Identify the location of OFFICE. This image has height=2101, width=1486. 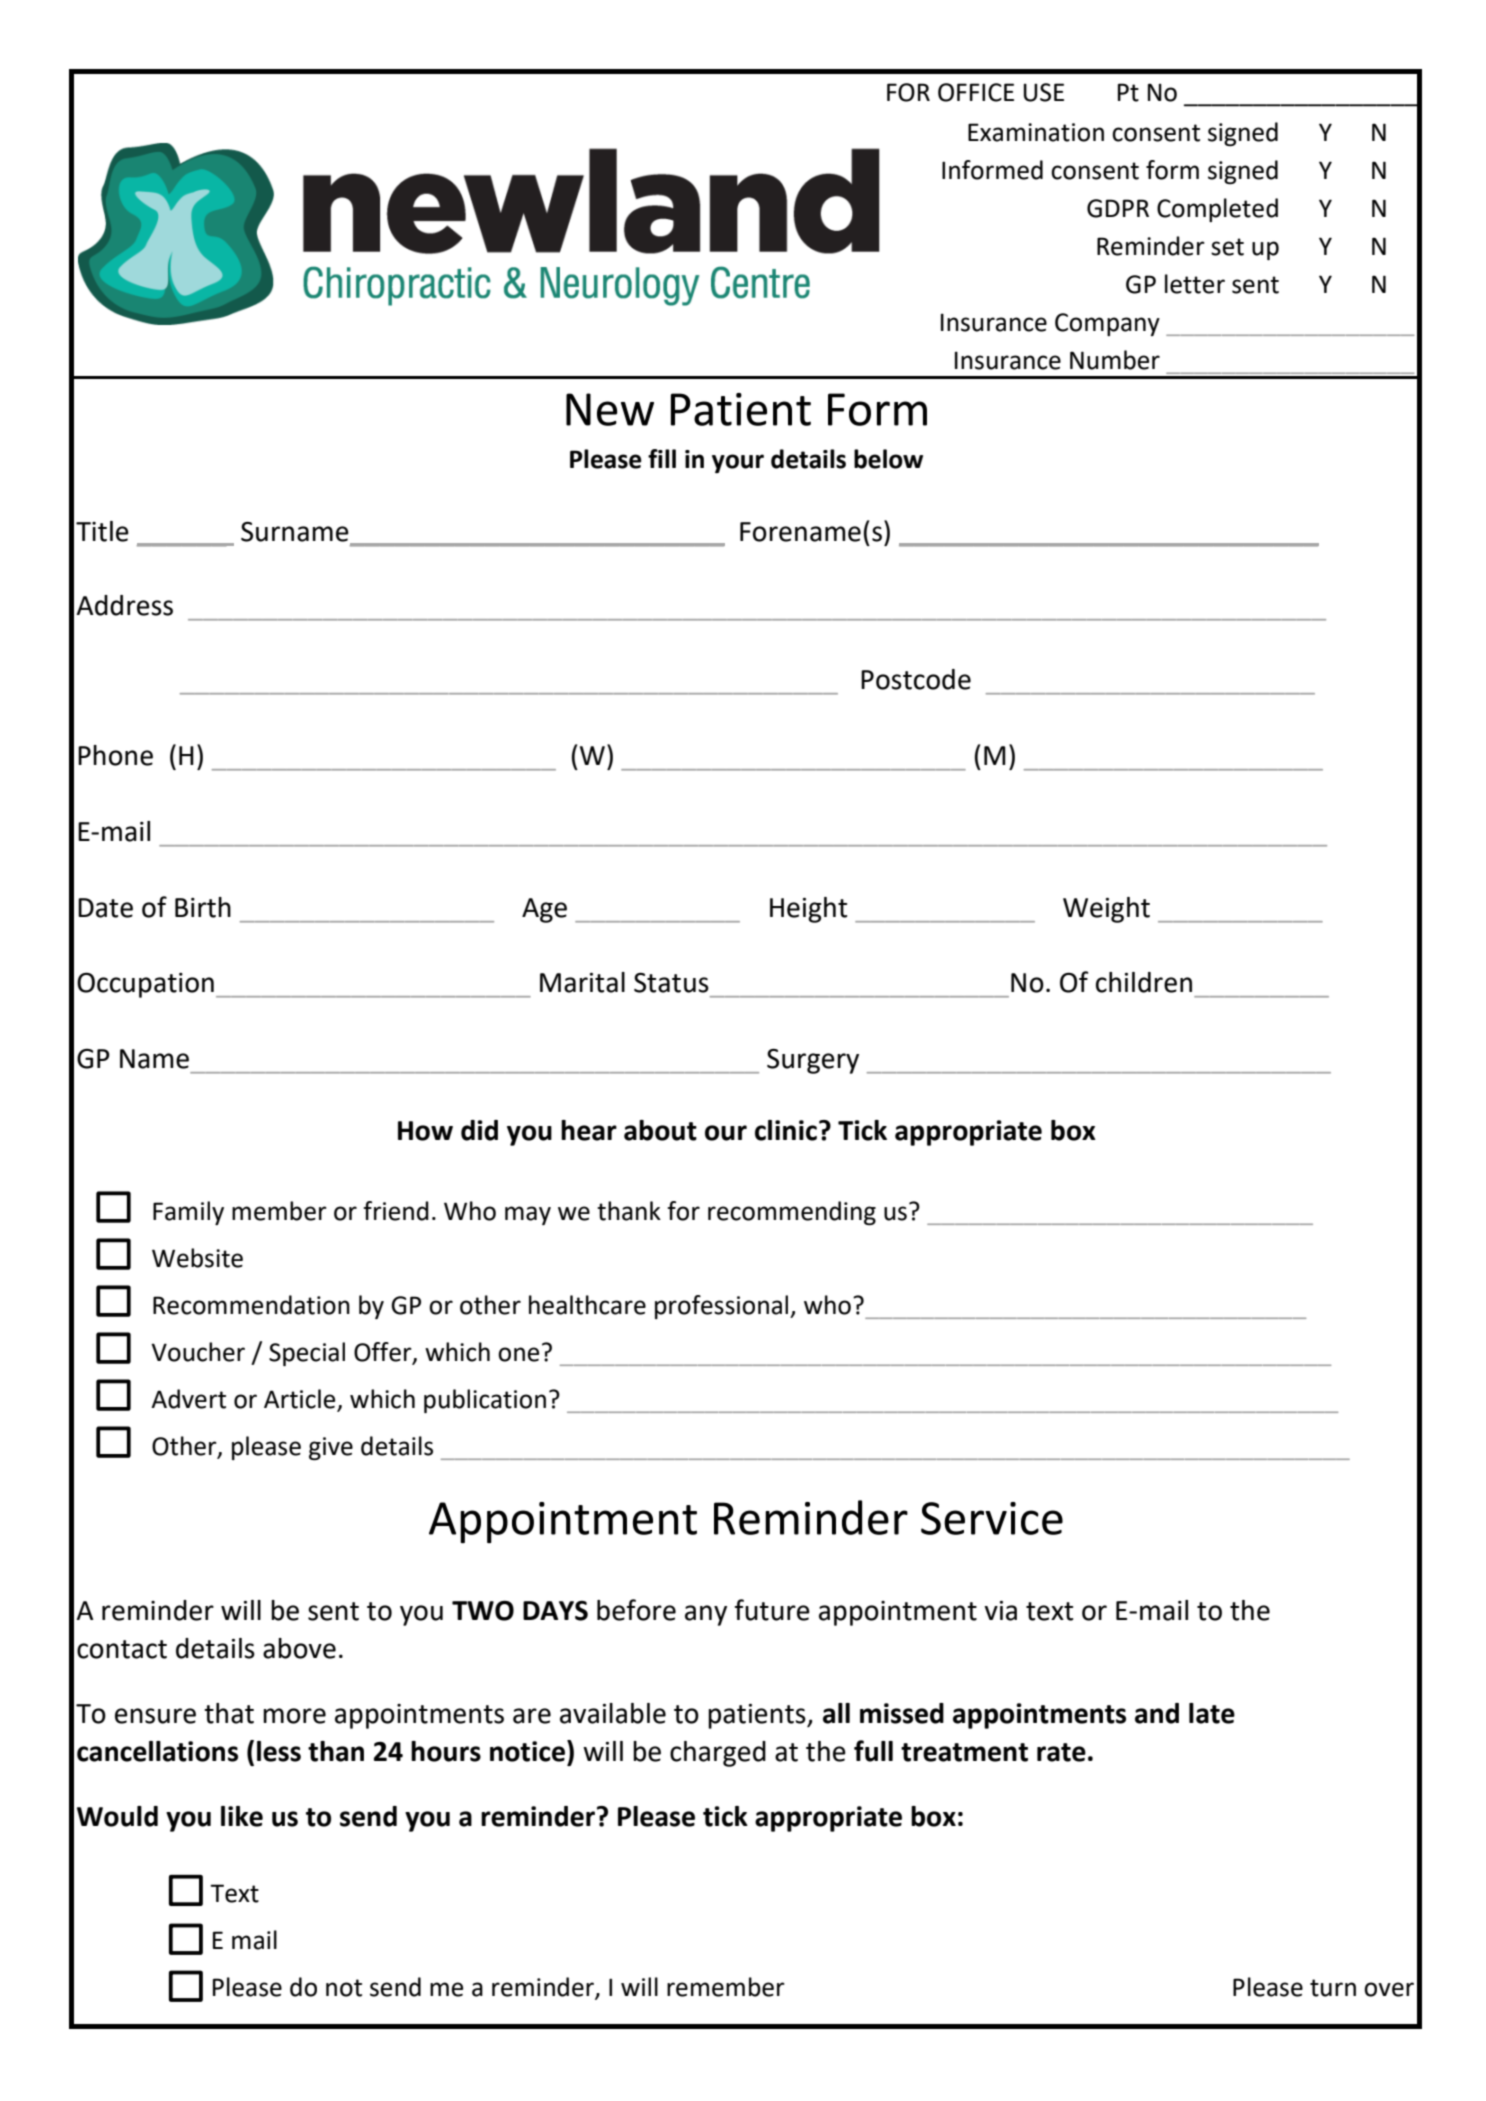
(976, 92).
